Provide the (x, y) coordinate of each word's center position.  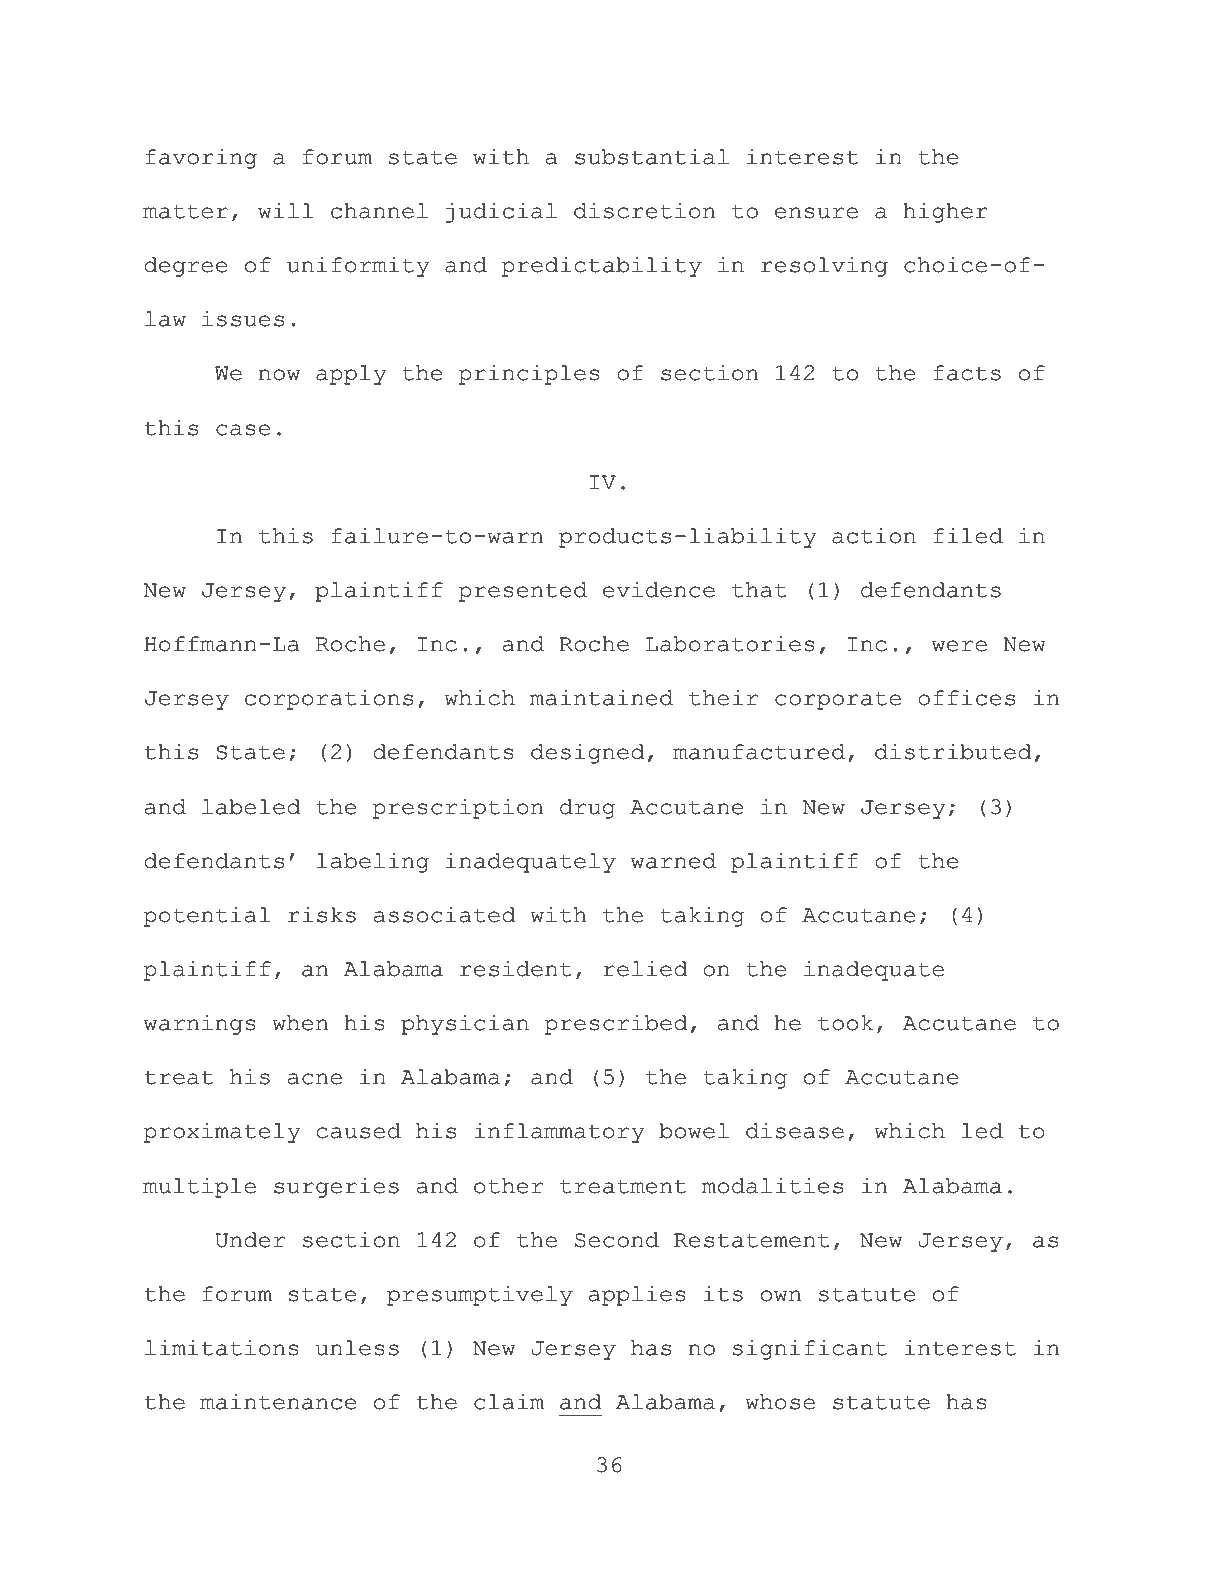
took (846, 1023)
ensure (816, 213)
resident (516, 968)
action (874, 535)
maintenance (278, 1401)
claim (509, 1401)
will (285, 210)
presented (523, 592)
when (300, 1023)
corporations (329, 699)
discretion (644, 210)
